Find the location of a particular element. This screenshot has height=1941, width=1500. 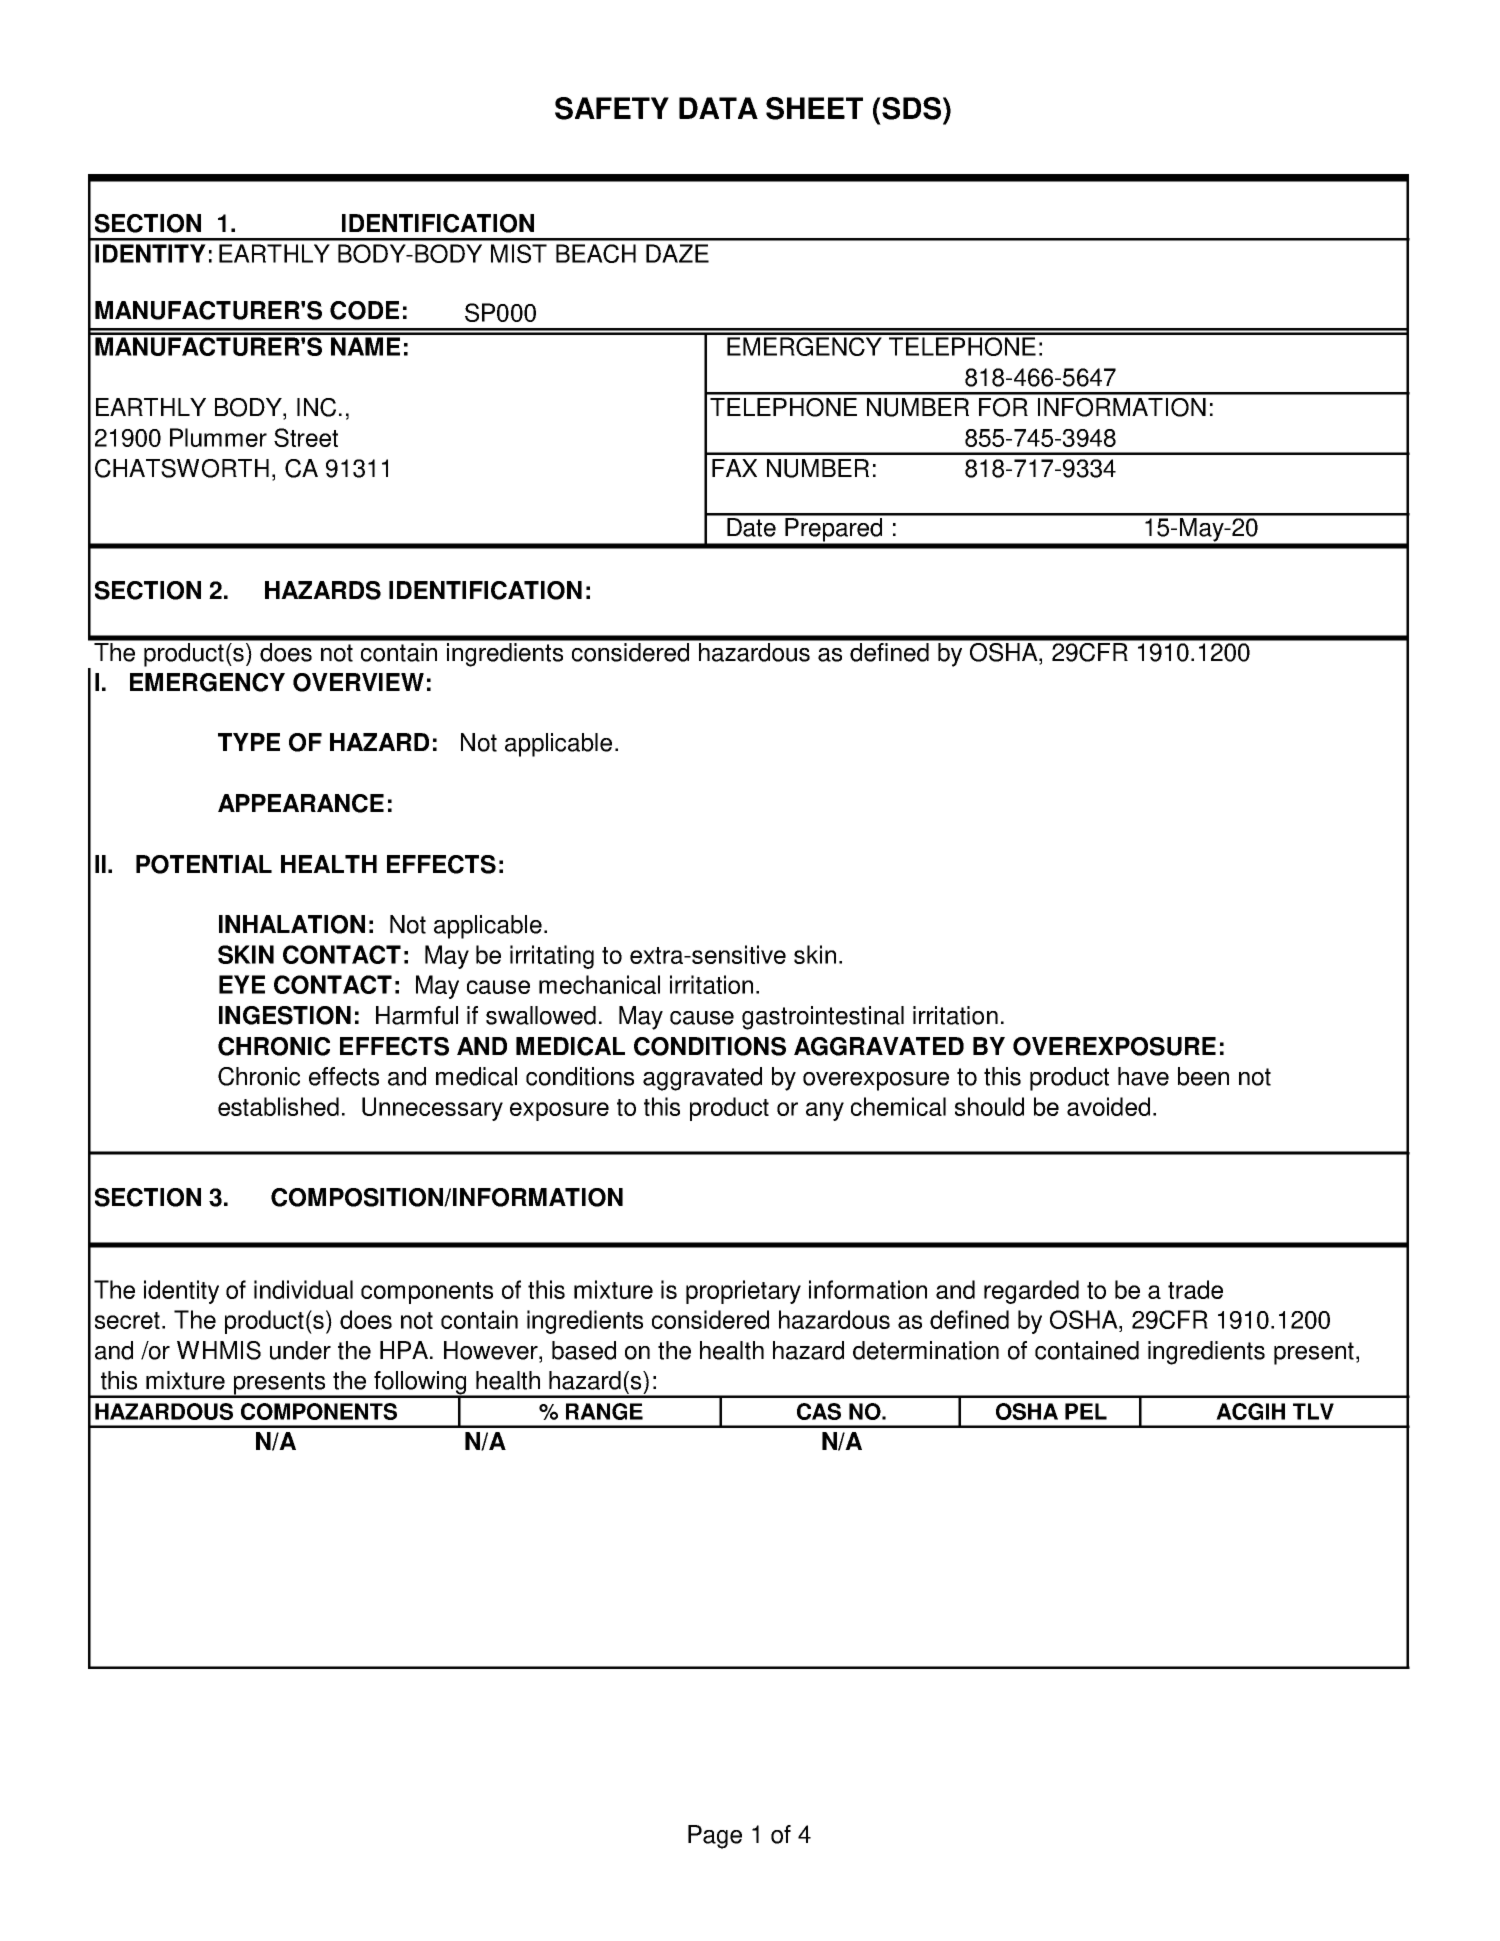

gastrointestinal is located at coordinates (823, 1018).
